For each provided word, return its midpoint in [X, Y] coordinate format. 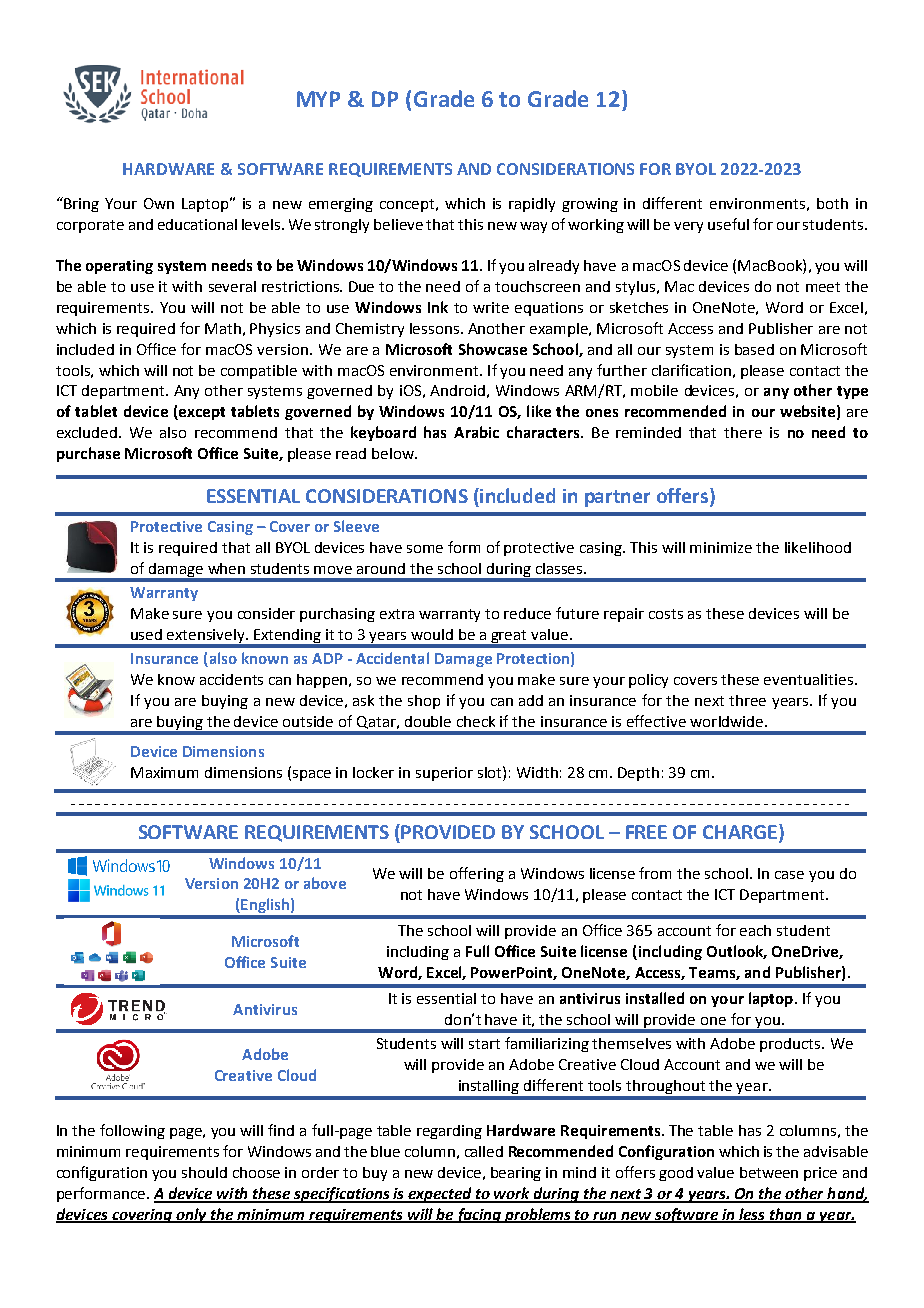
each [755, 930]
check [476, 721]
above [325, 883]
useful [728, 224]
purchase [88, 454]
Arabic [476, 432]
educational [197, 224]
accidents [231, 679]
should [204, 1172]
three [747, 700]
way [533, 227]
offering [477, 874]
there [743, 432]
